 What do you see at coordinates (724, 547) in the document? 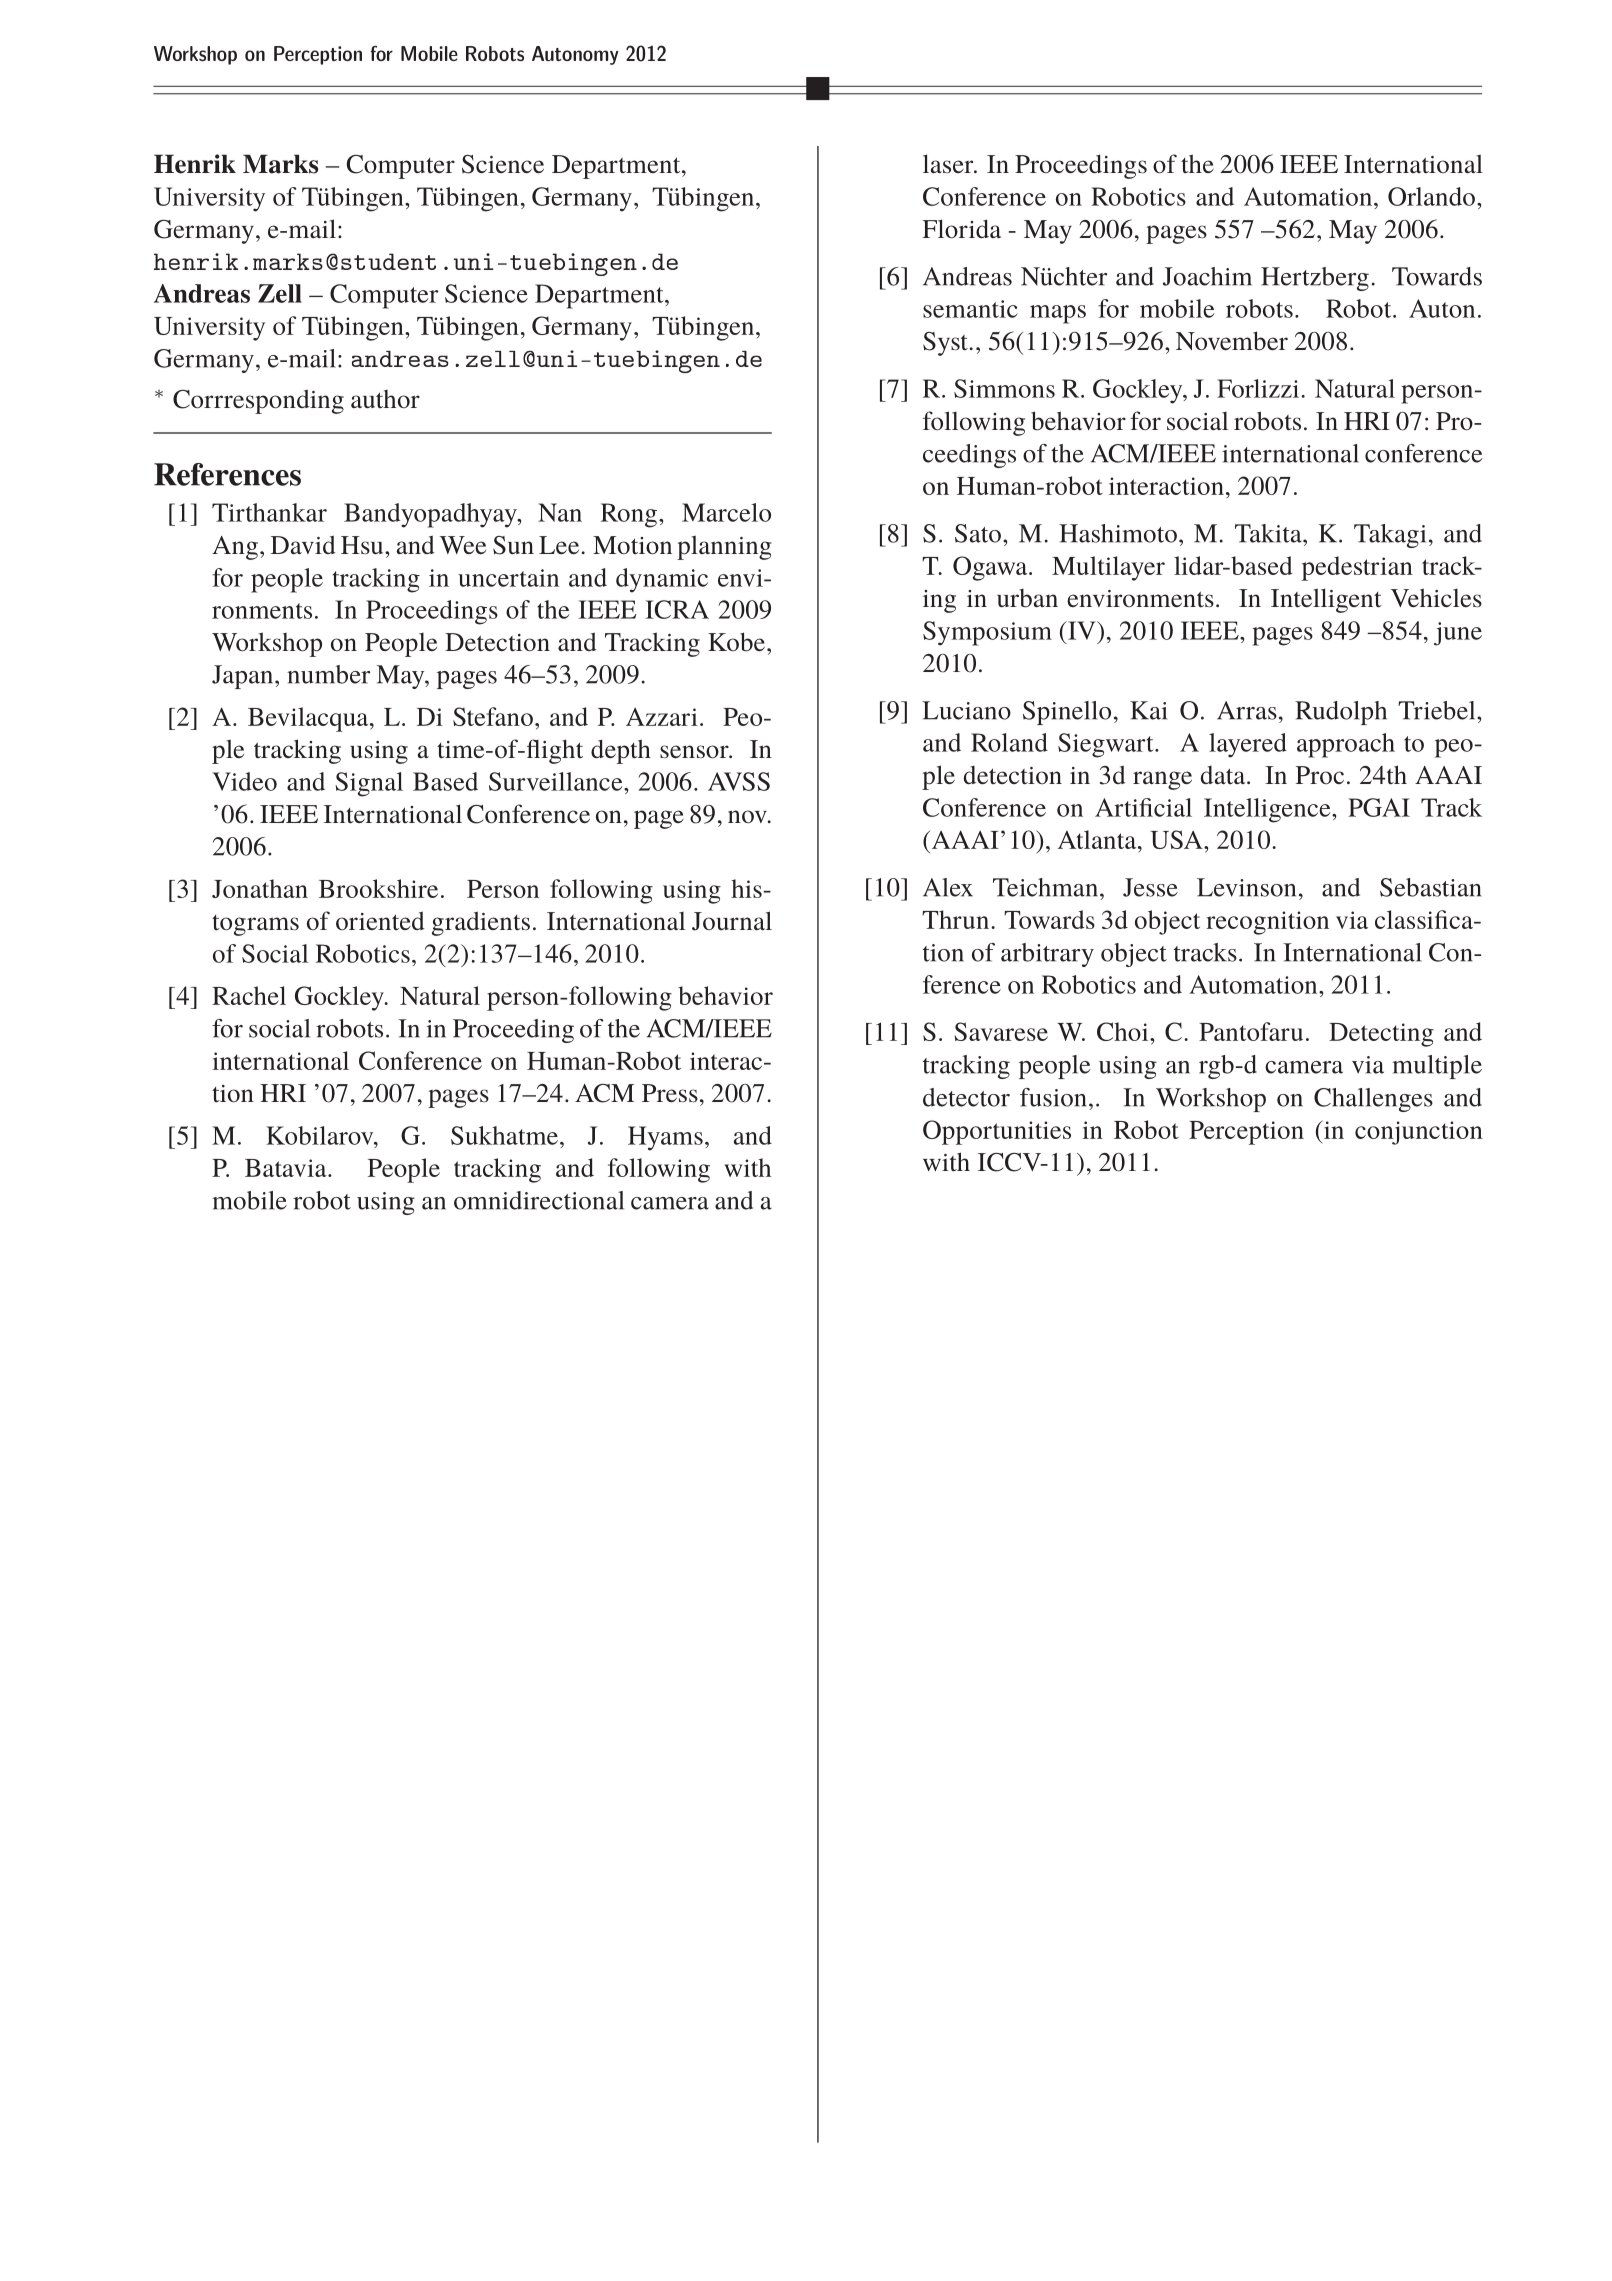
I see `planning` at bounding box center [724, 547].
